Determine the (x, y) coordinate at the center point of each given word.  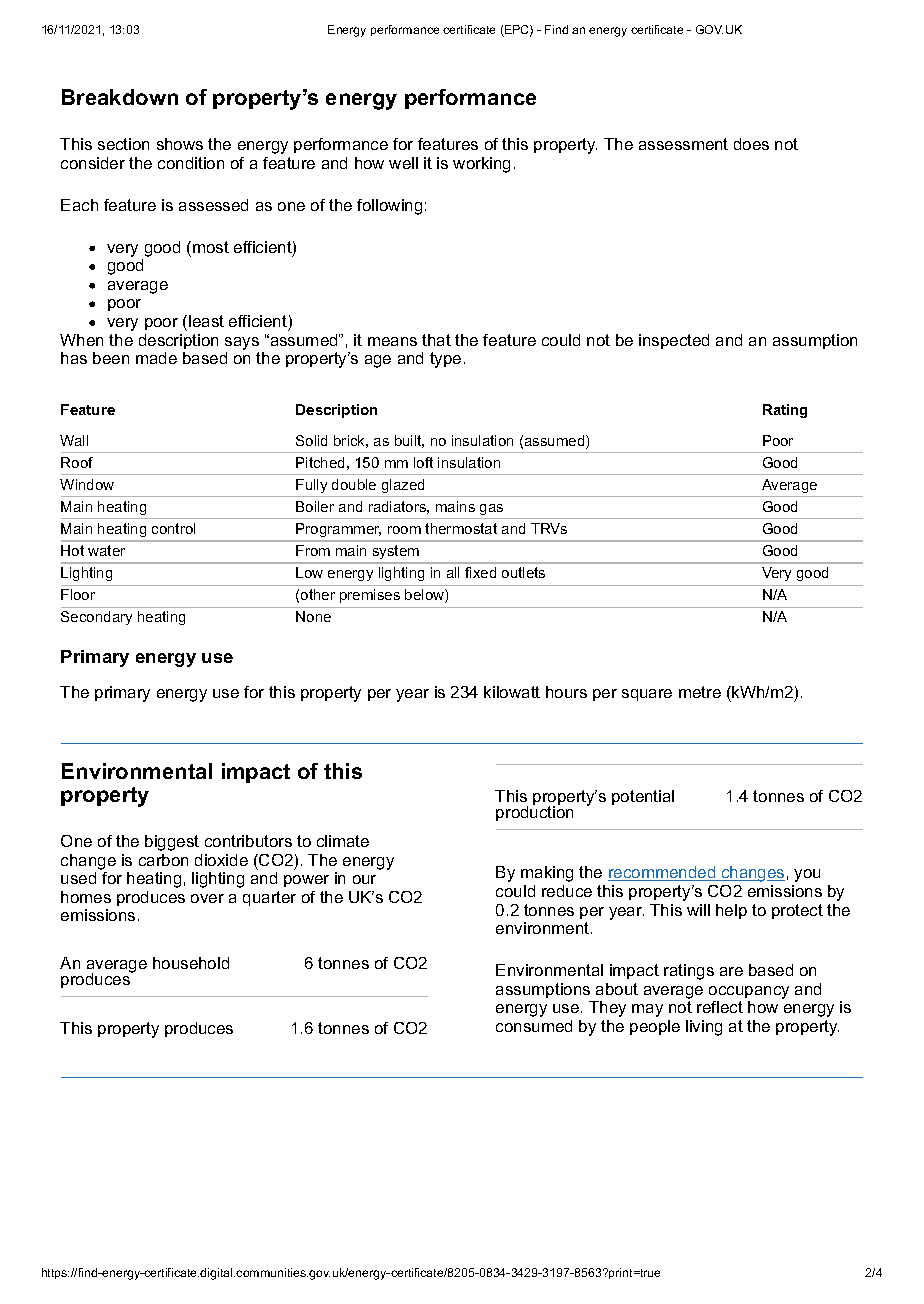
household (191, 963)
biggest (172, 843)
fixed (480, 572)
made (156, 358)
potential (643, 797)
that (436, 340)
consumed (534, 1026)
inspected (674, 341)
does (751, 144)
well (403, 163)
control (173, 528)
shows (180, 144)
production (534, 812)
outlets (523, 572)
